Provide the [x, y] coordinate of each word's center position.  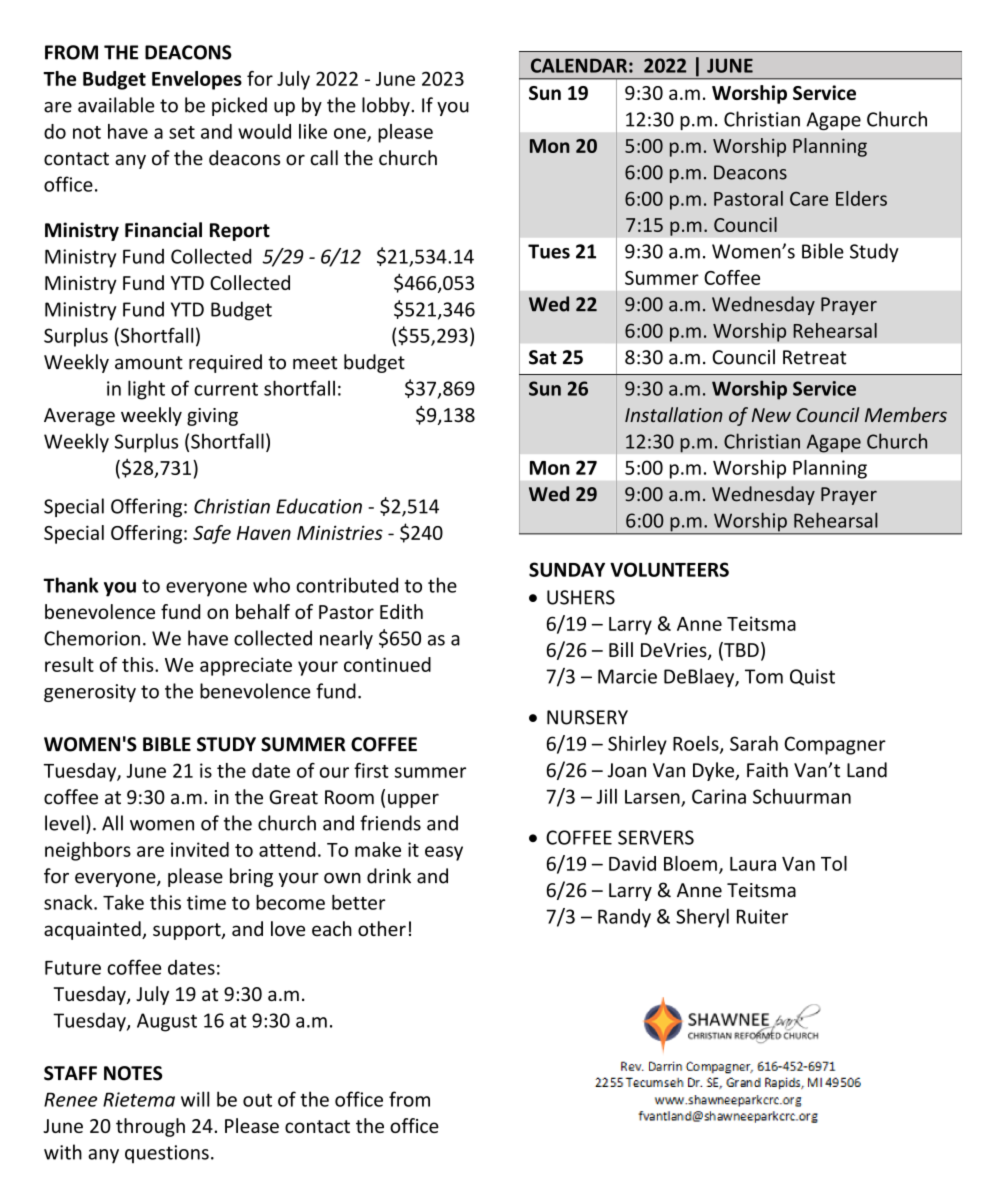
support [188, 931]
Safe [212, 534]
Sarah [754, 743]
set [182, 132]
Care [809, 199]
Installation [674, 414]
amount [149, 363]
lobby [387, 106]
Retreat [814, 357]
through [150, 1127]
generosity [90, 693]
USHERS [581, 597]
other [382, 929]
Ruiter [762, 916]
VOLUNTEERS [669, 569]
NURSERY [587, 717]
